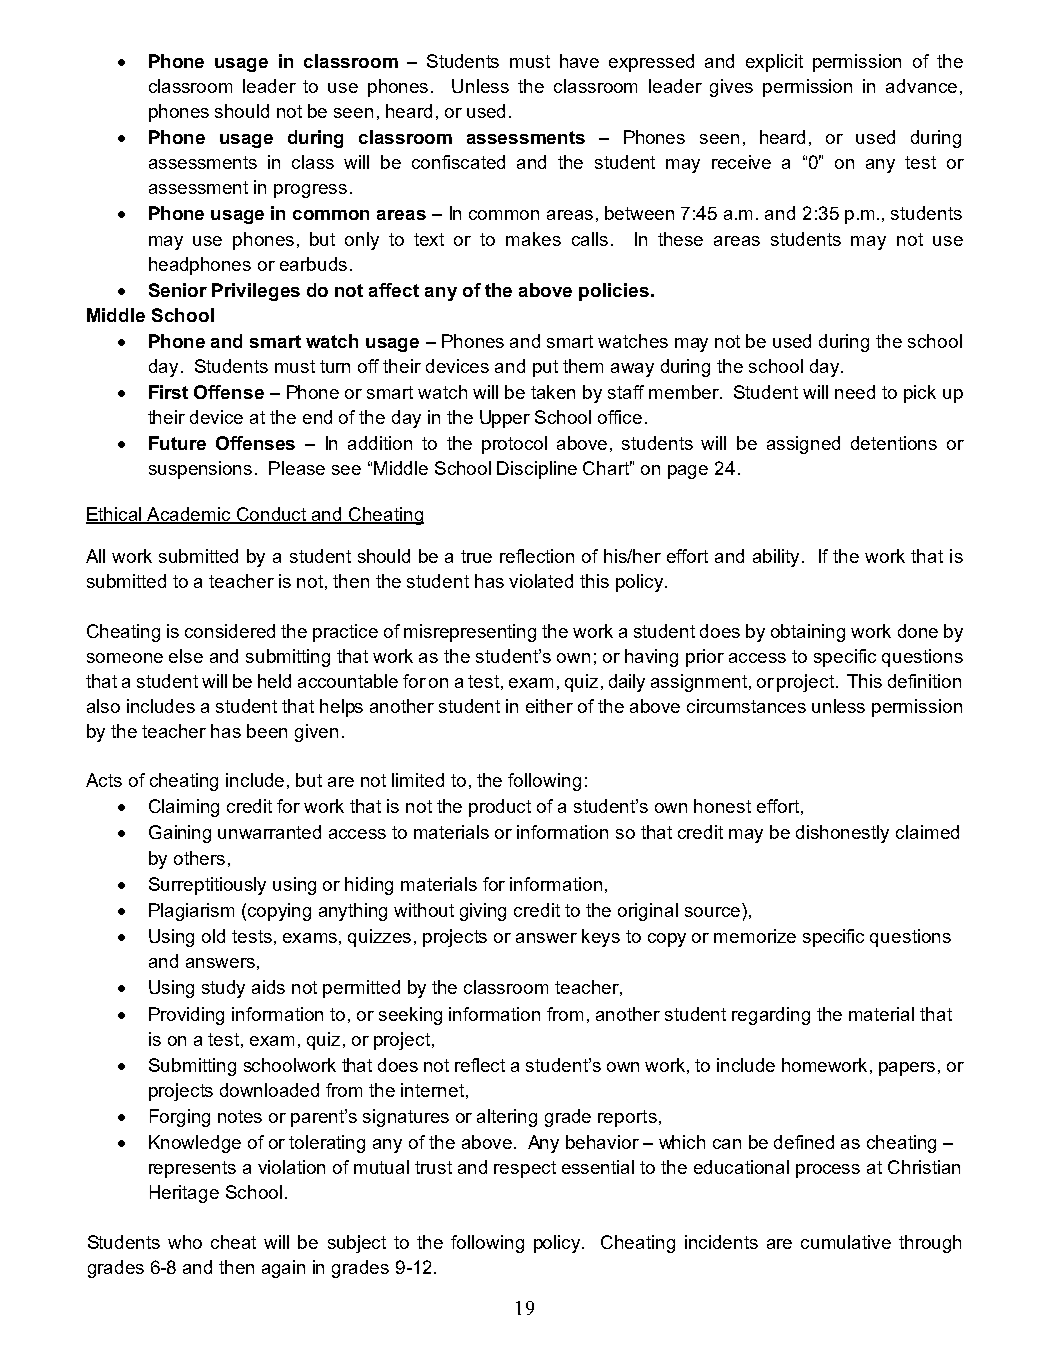  I want to click on progress, so click(310, 191).
